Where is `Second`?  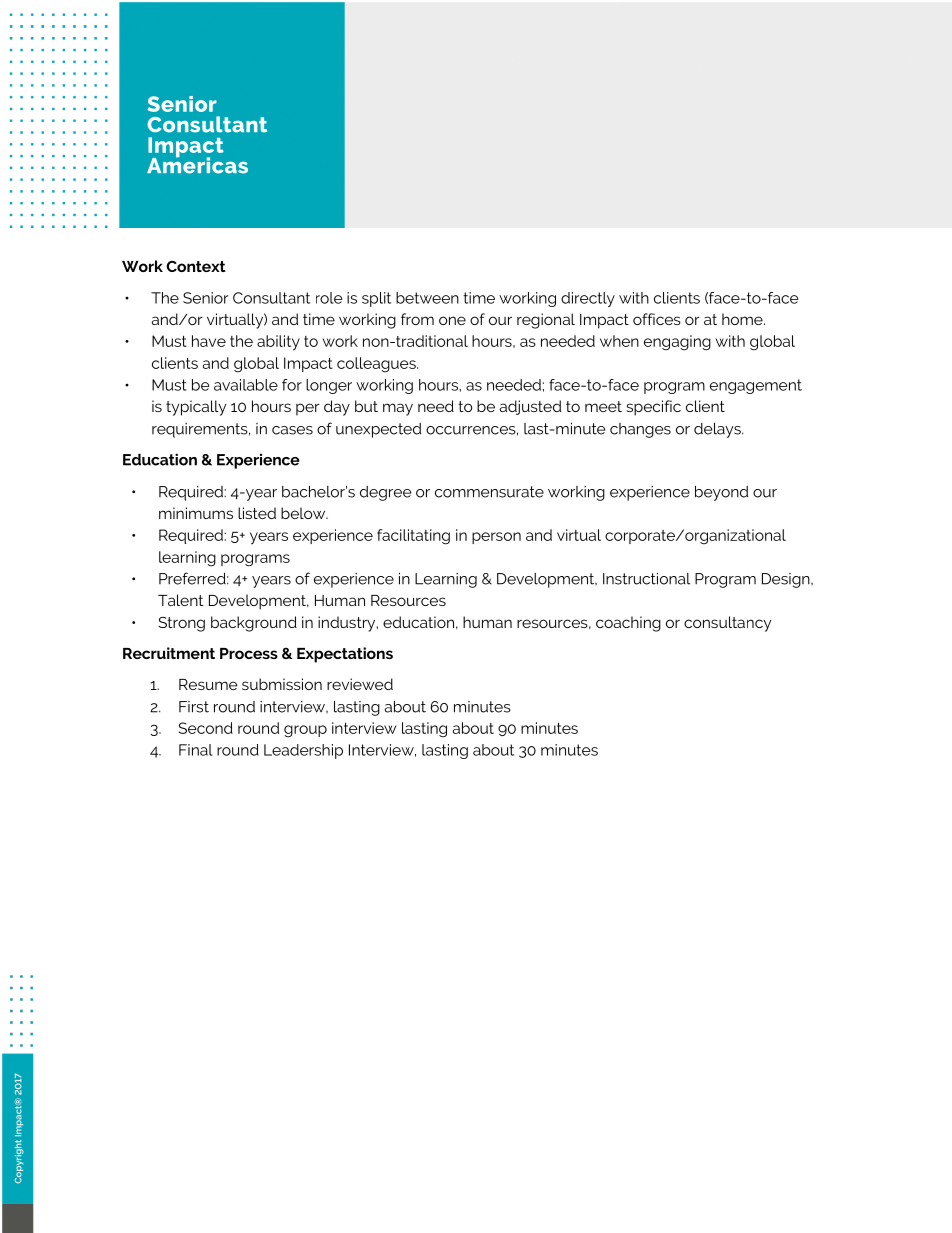 Second is located at coordinates (206, 728).
